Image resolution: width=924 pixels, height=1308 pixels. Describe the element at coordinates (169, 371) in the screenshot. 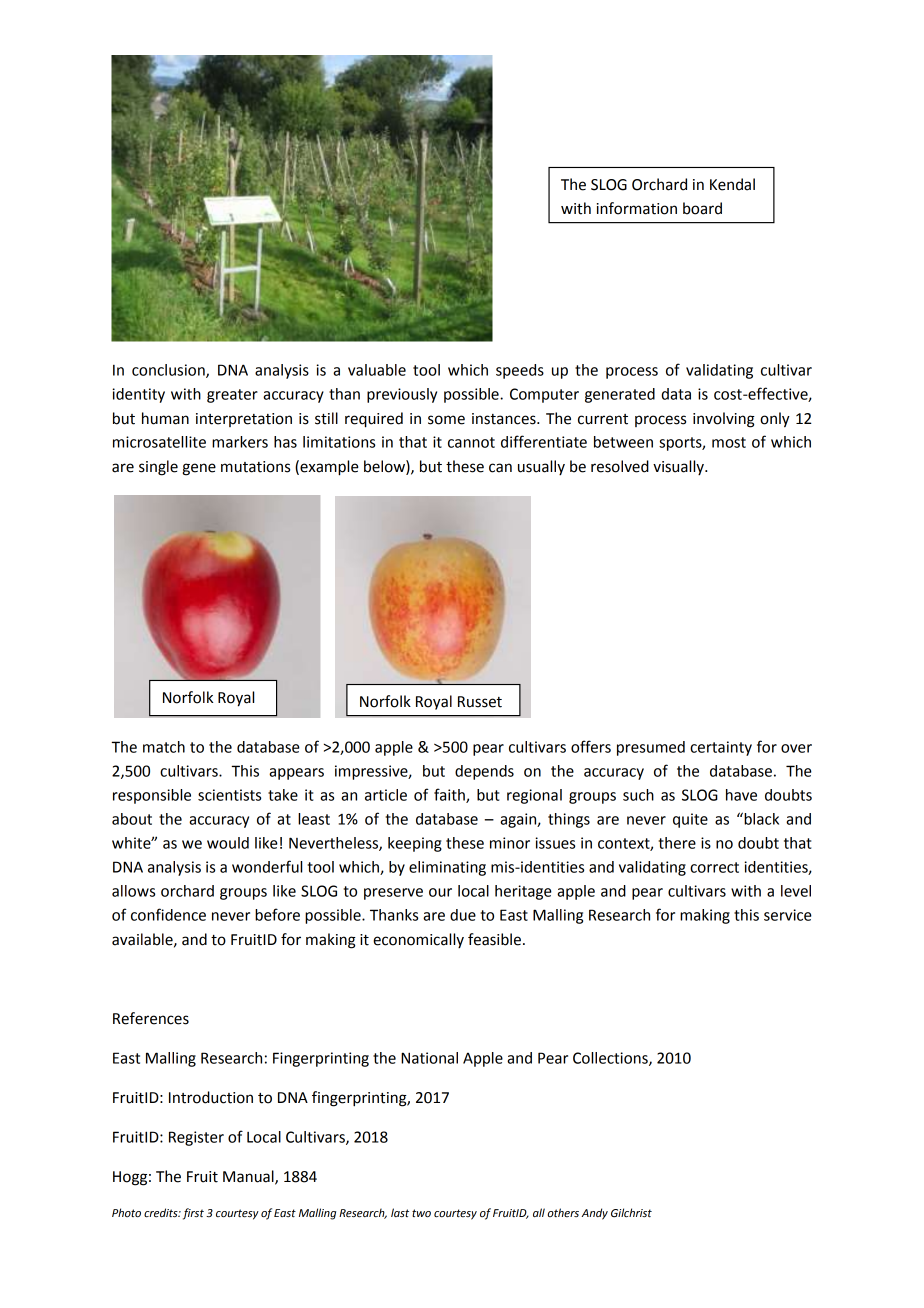

I see `conclusion` at that location.
